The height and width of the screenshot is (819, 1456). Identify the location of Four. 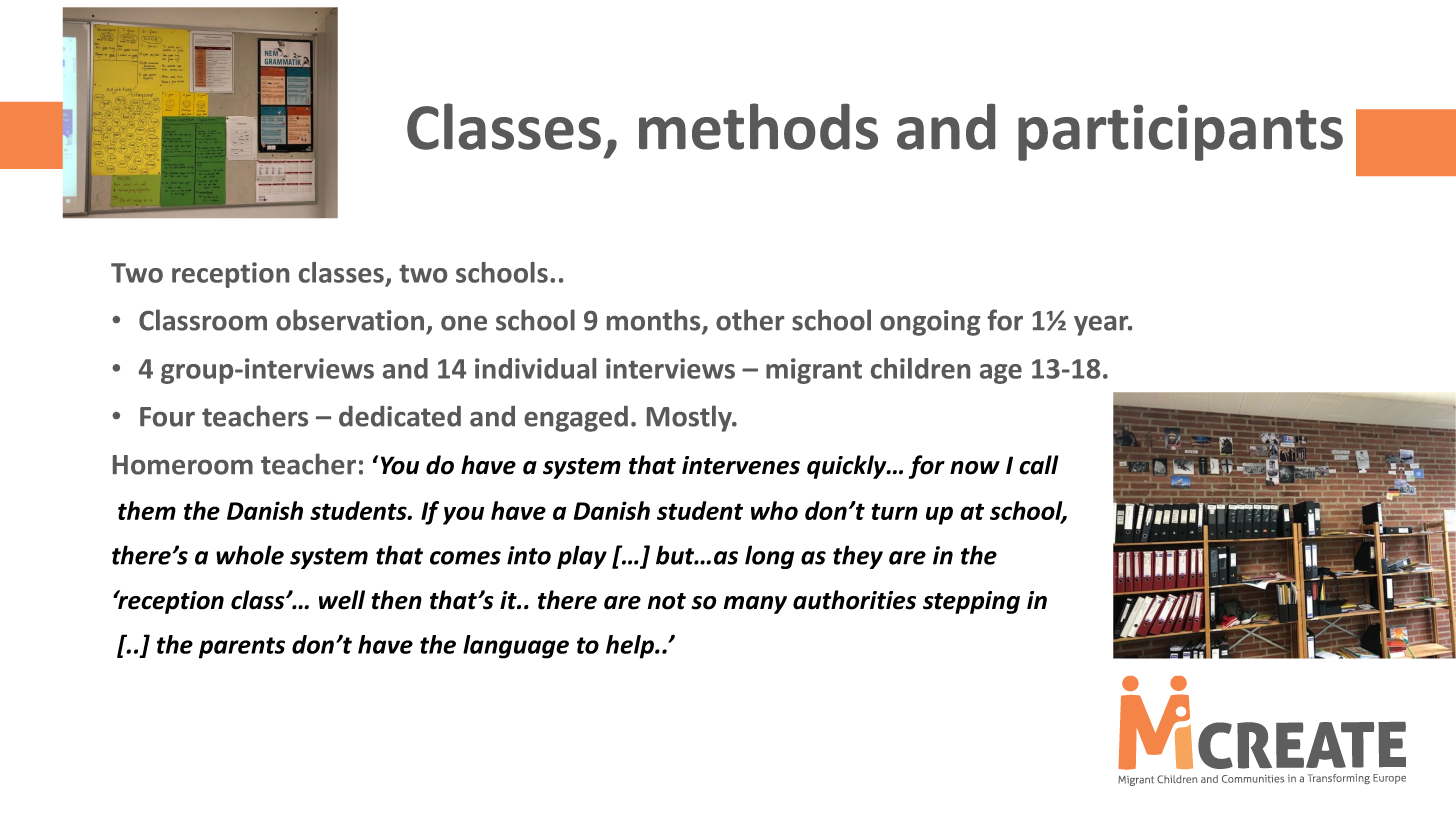
(167, 417).
